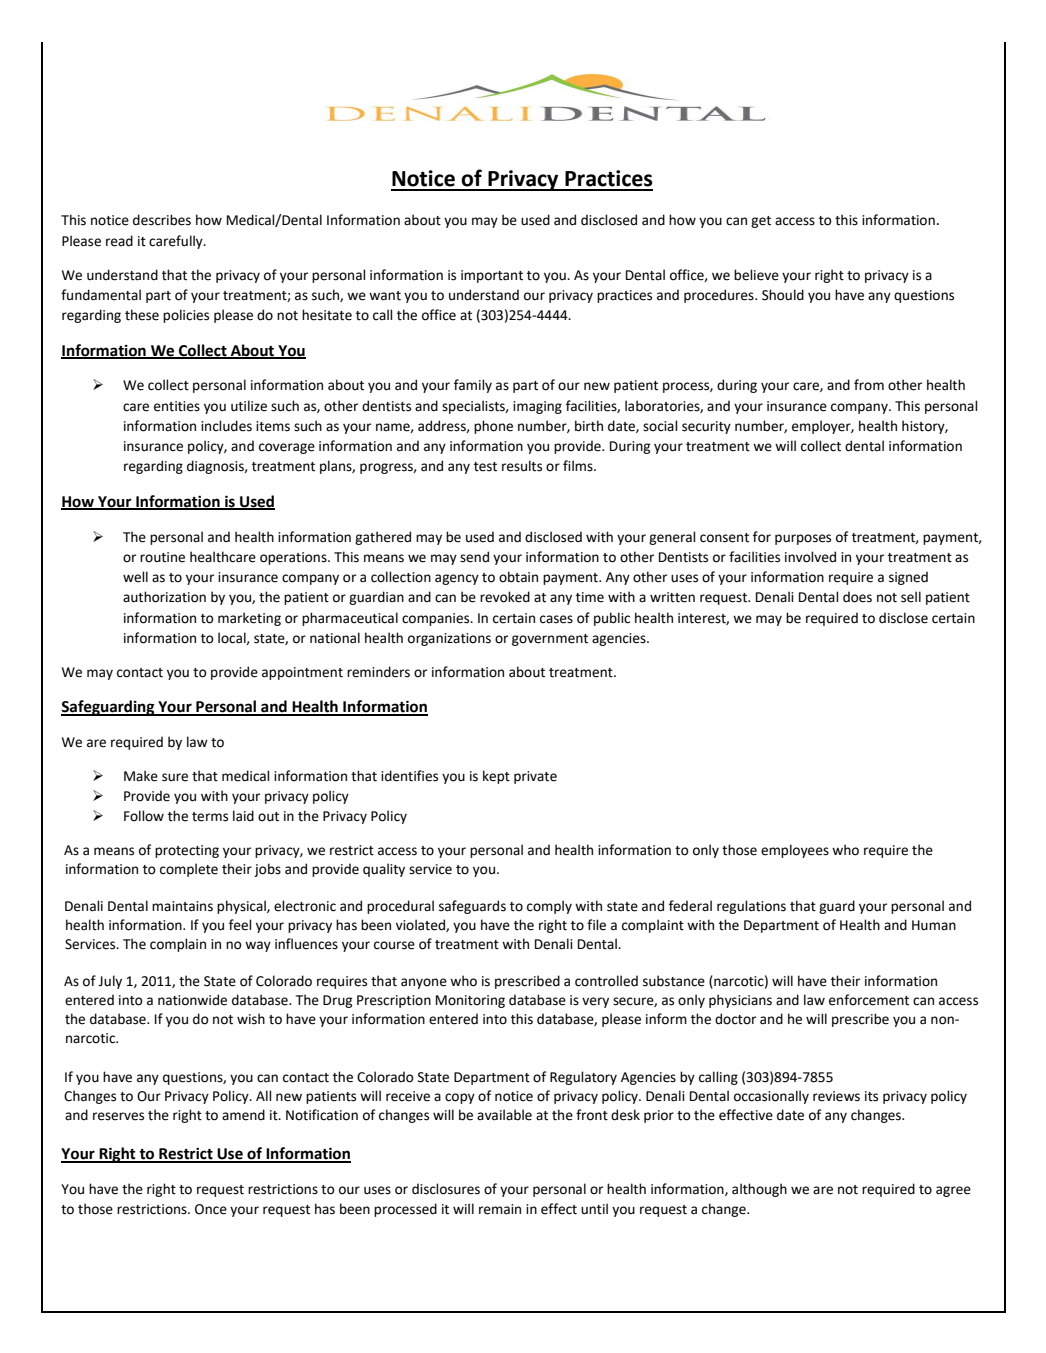 The image size is (1046, 1353). I want to click on private, so click(535, 777).
